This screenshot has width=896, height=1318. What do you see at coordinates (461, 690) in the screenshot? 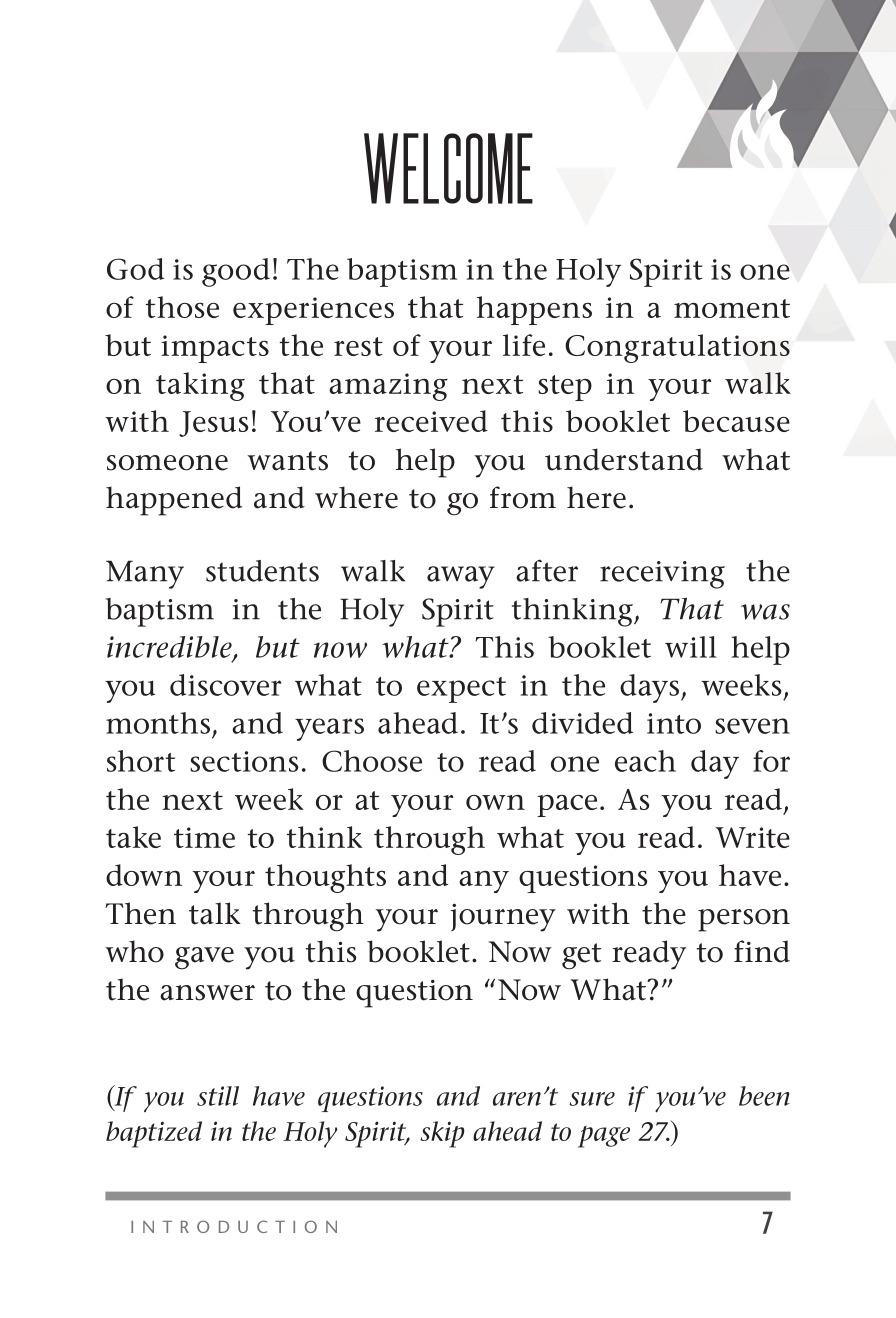
I see `expect` at bounding box center [461, 690].
